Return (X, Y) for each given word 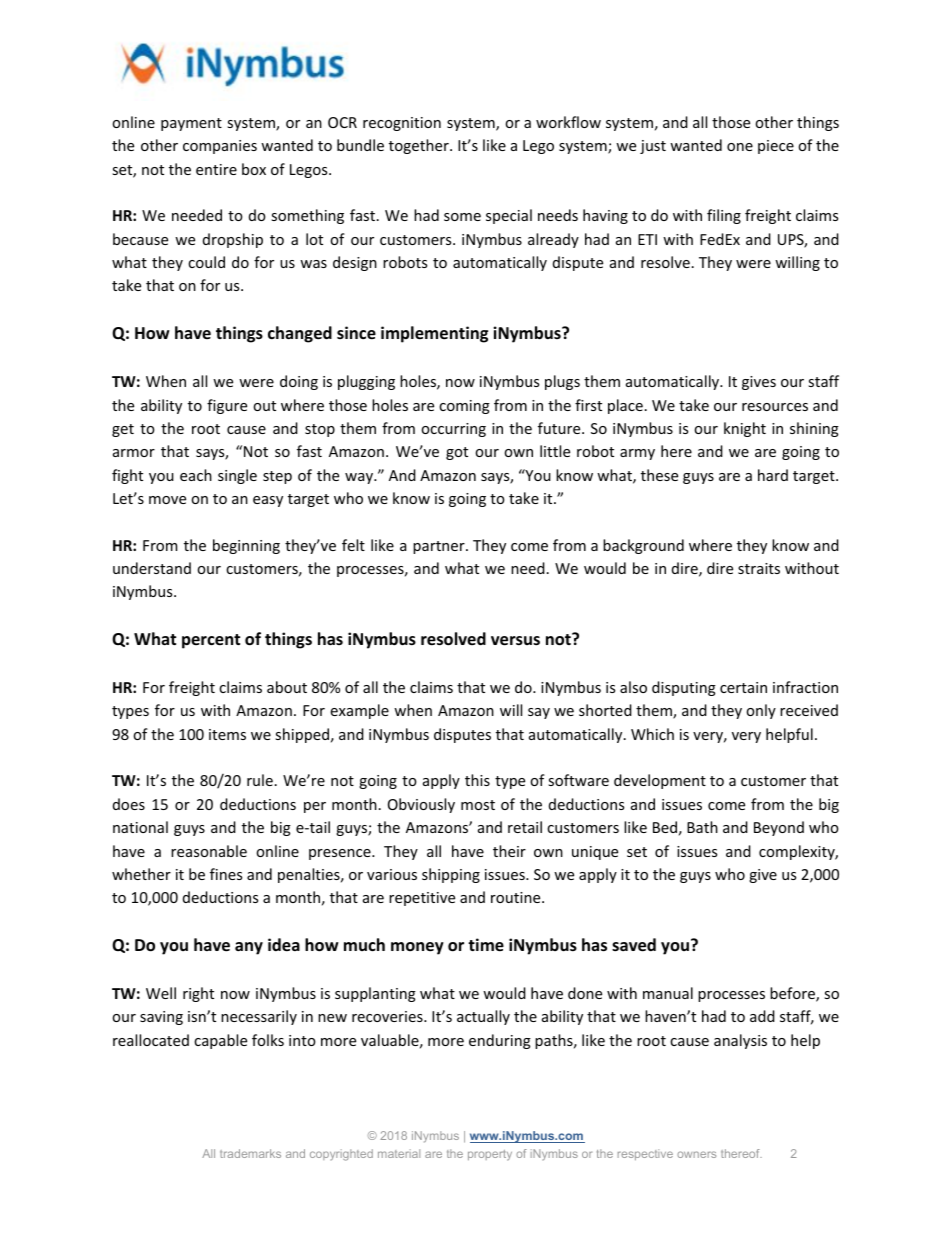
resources (775, 407)
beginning (246, 546)
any (249, 948)
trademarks (250, 1153)
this (477, 780)
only (761, 711)
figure (227, 406)
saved (634, 945)
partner (440, 547)
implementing (434, 334)
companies (220, 147)
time (486, 945)
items (227, 734)
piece (776, 147)
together (420, 146)
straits (759, 568)
